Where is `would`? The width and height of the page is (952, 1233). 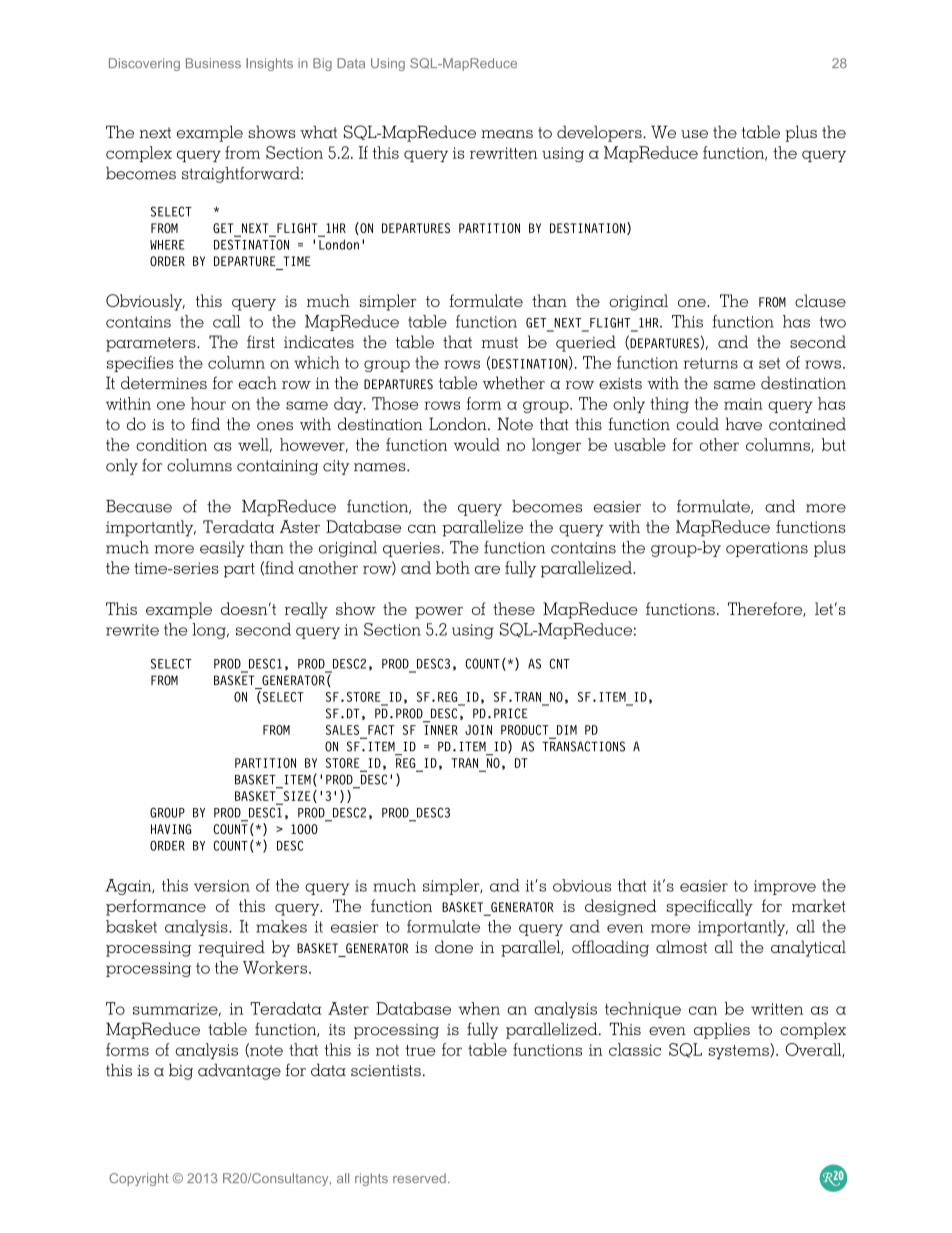 would is located at coordinates (477, 444).
